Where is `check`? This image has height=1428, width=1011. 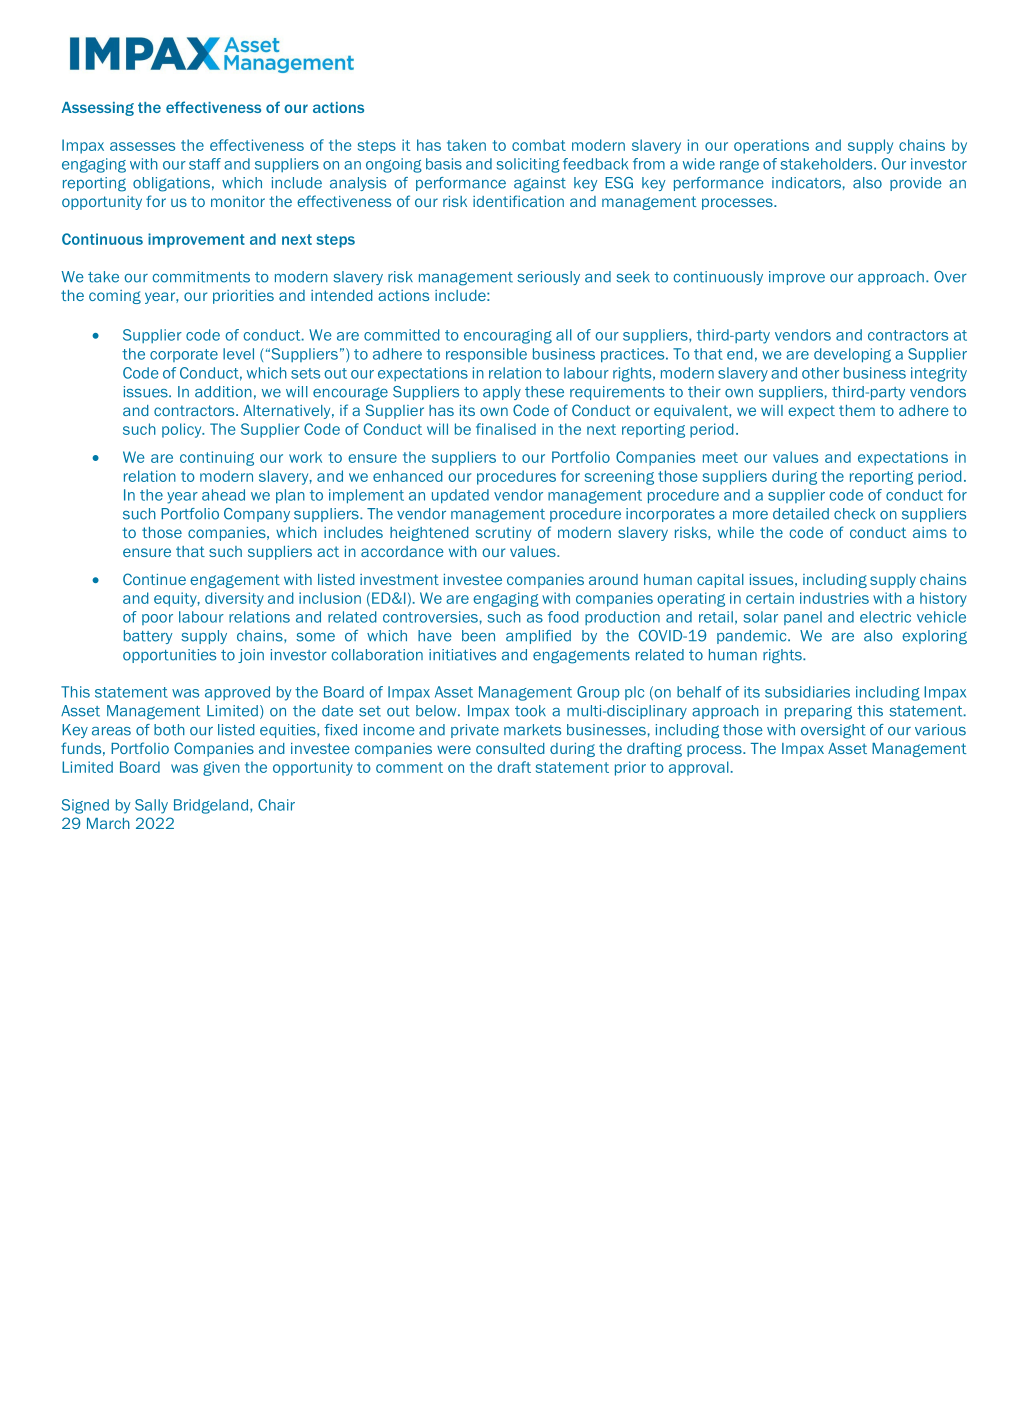 check is located at coordinates (854, 514).
